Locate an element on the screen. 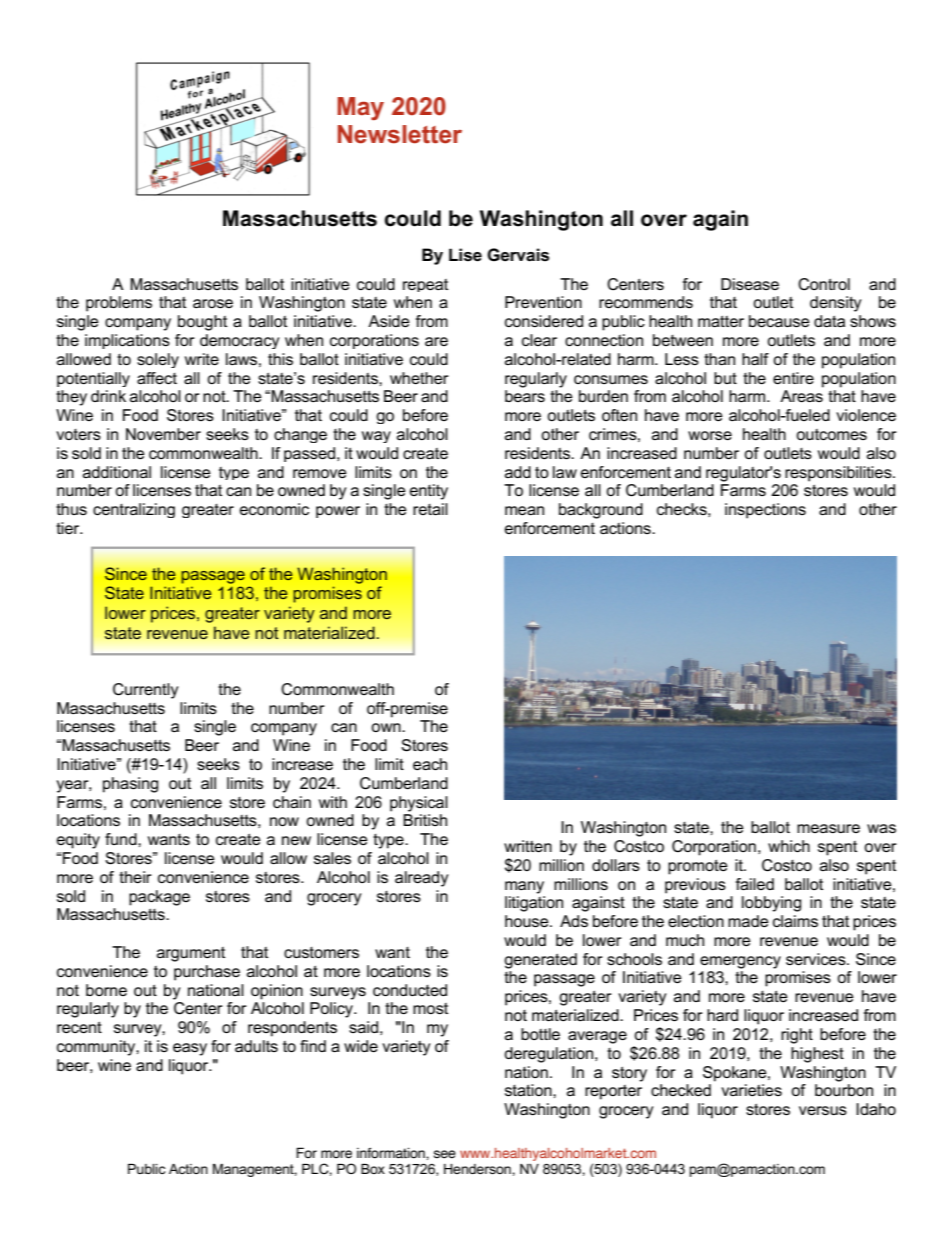 Image resolution: width=952 pixels, height=1233 pixels. easy is located at coordinates (190, 1049).
